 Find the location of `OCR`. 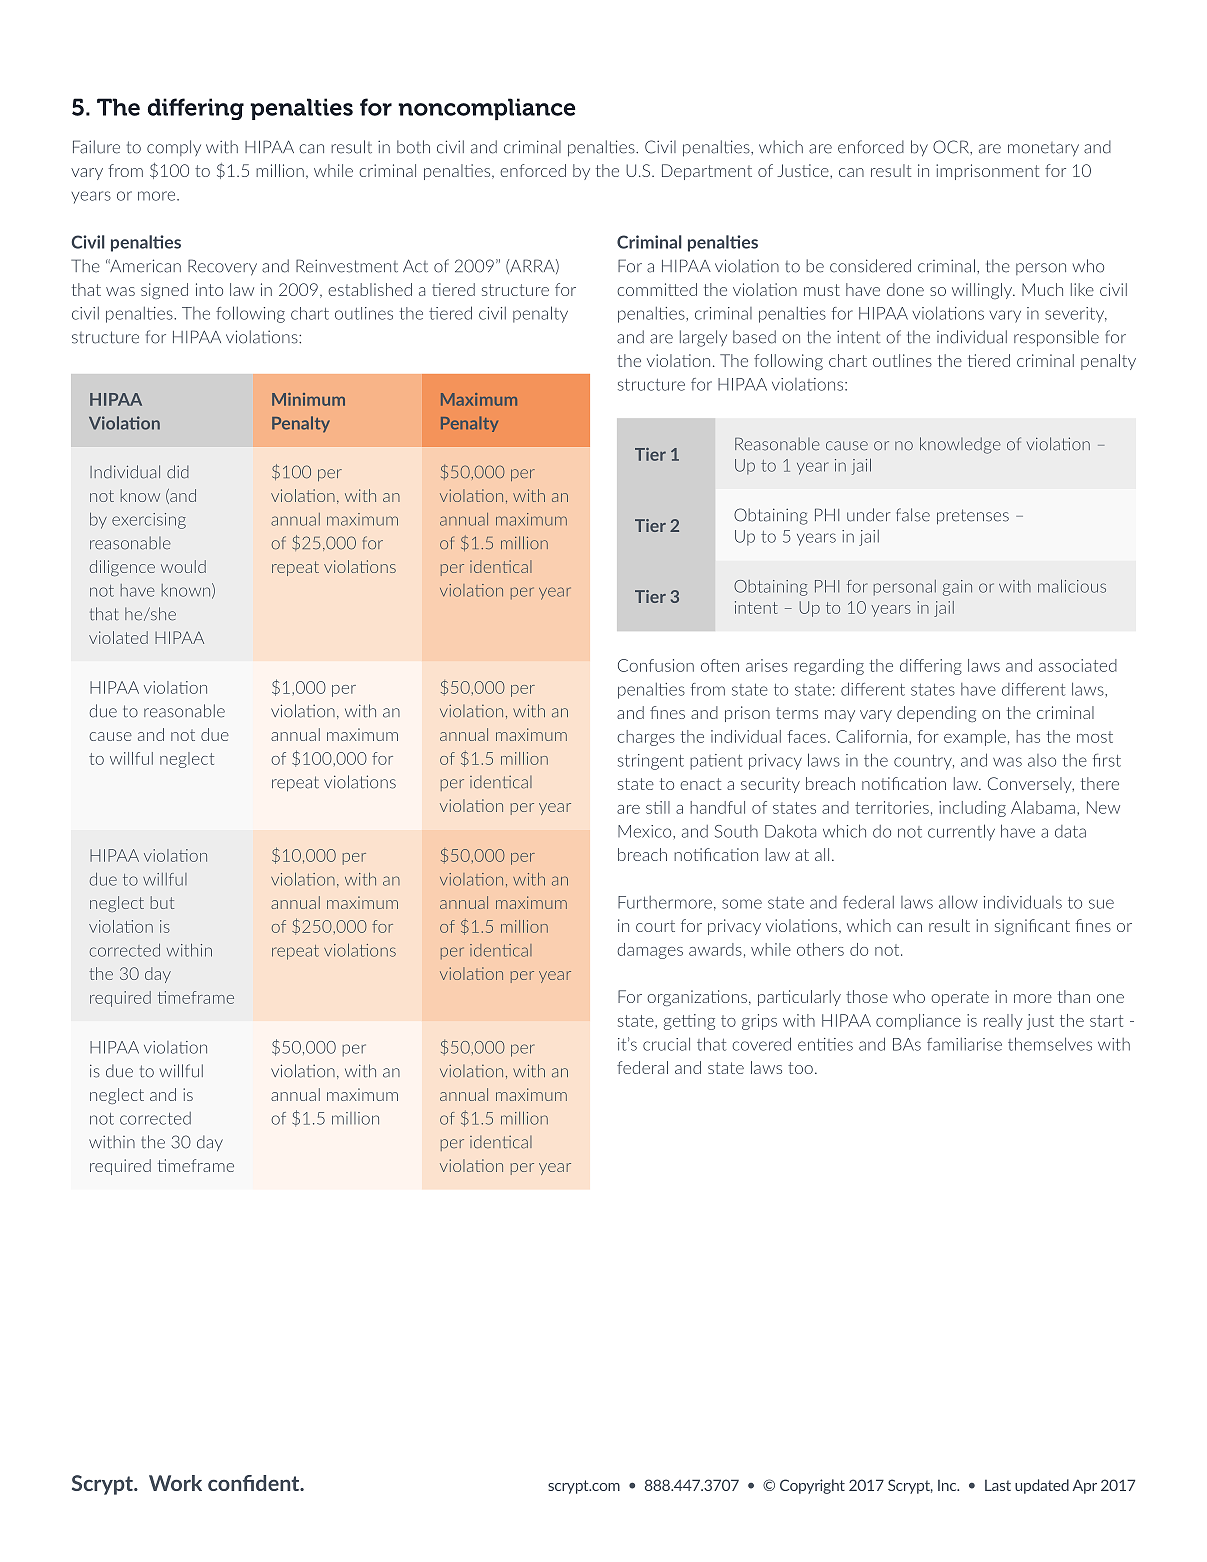

OCR is located at coordinates (952, 147).
